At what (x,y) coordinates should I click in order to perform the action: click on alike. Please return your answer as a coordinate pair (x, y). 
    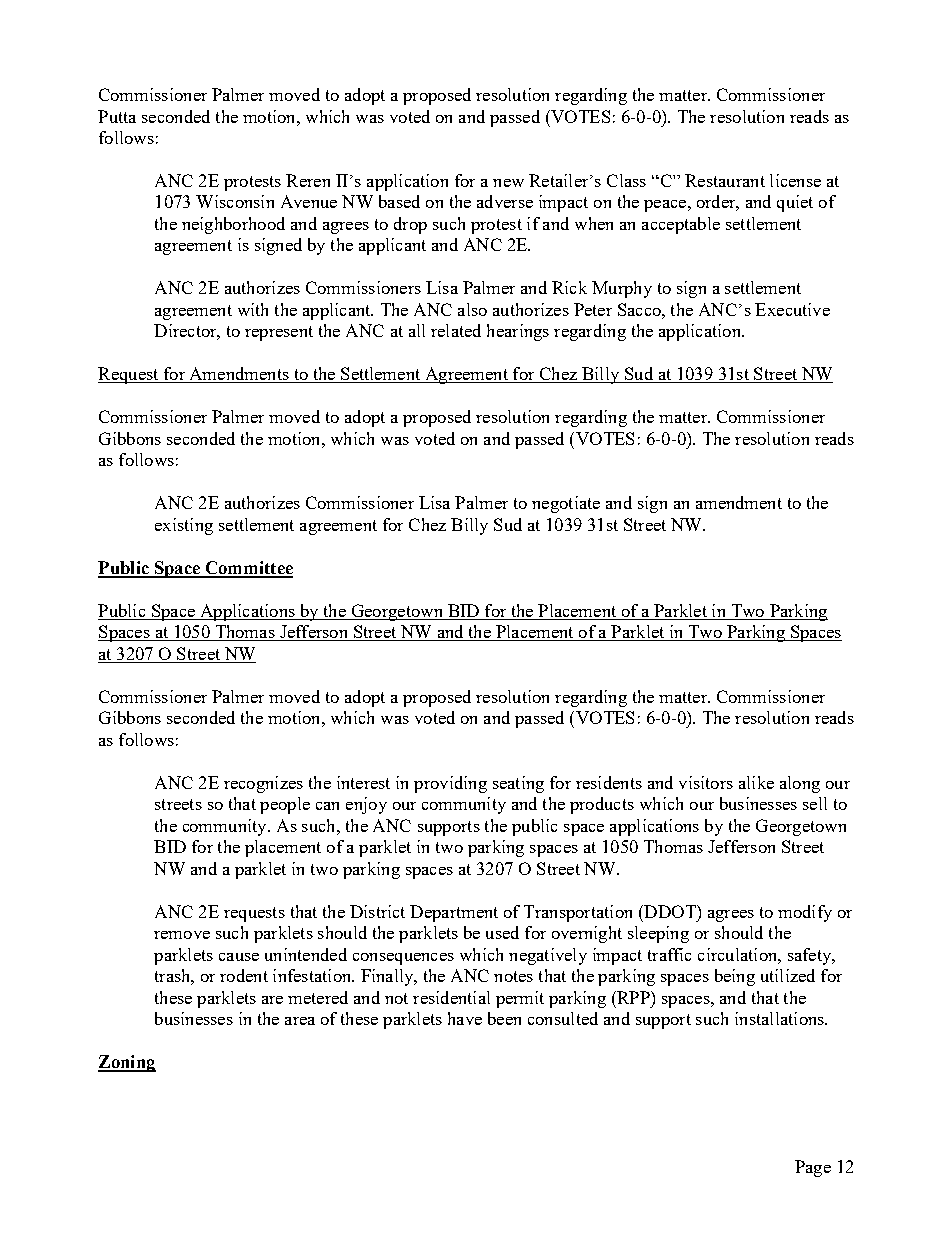
    Looking at the image, I should click on (756, 782).
